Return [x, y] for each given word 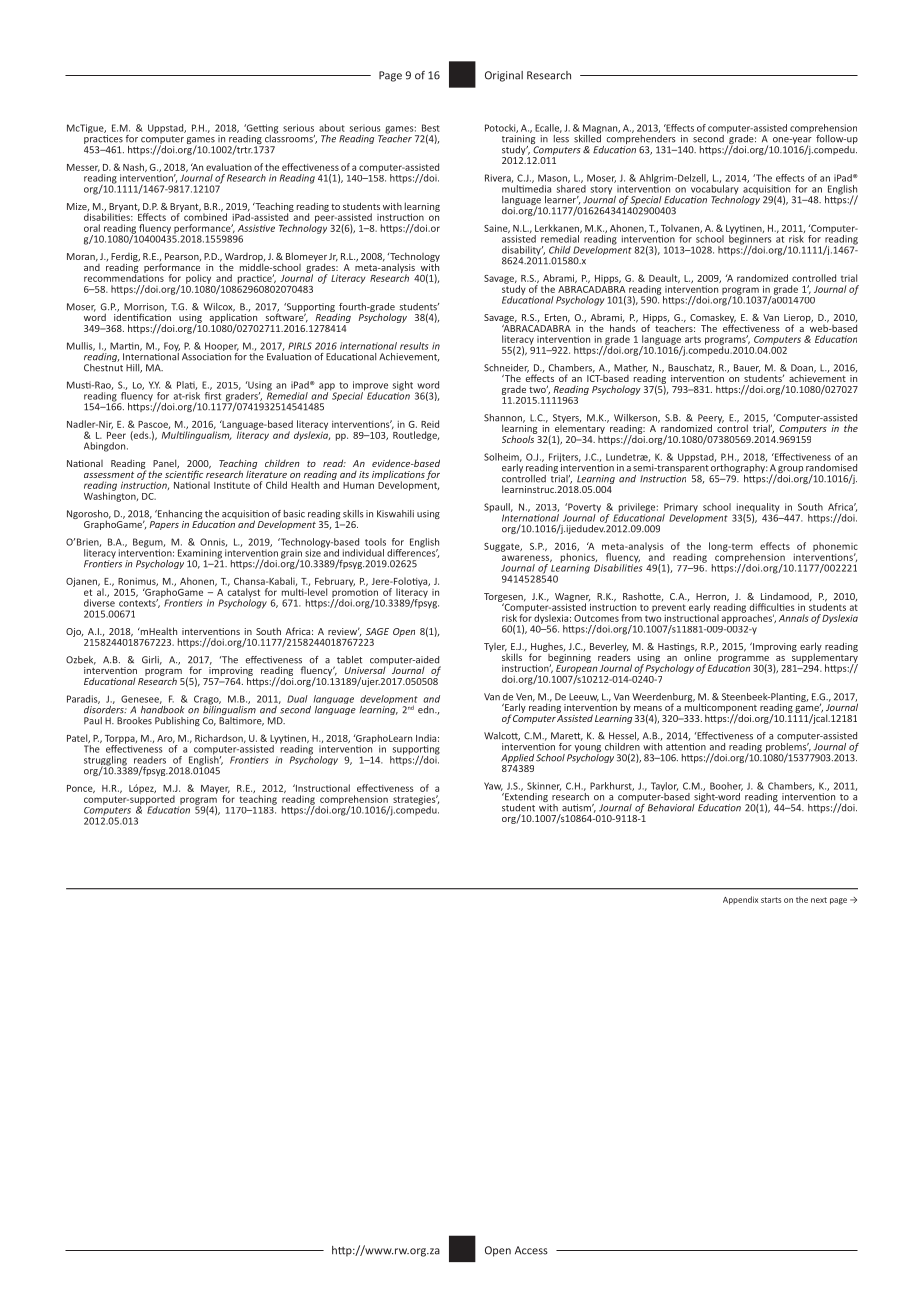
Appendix [740, 900]
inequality [757, 509]
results [414, 346]
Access [531, 1250]
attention [686, 747]
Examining [200, 555]
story [601, 190]
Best [431, 128]
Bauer [747, 368]
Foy [172, 348]
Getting [261, 130]
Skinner [544, 786]
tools [375, 542]
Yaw [493, 786]
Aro [166, 739]
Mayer [215, 790]
